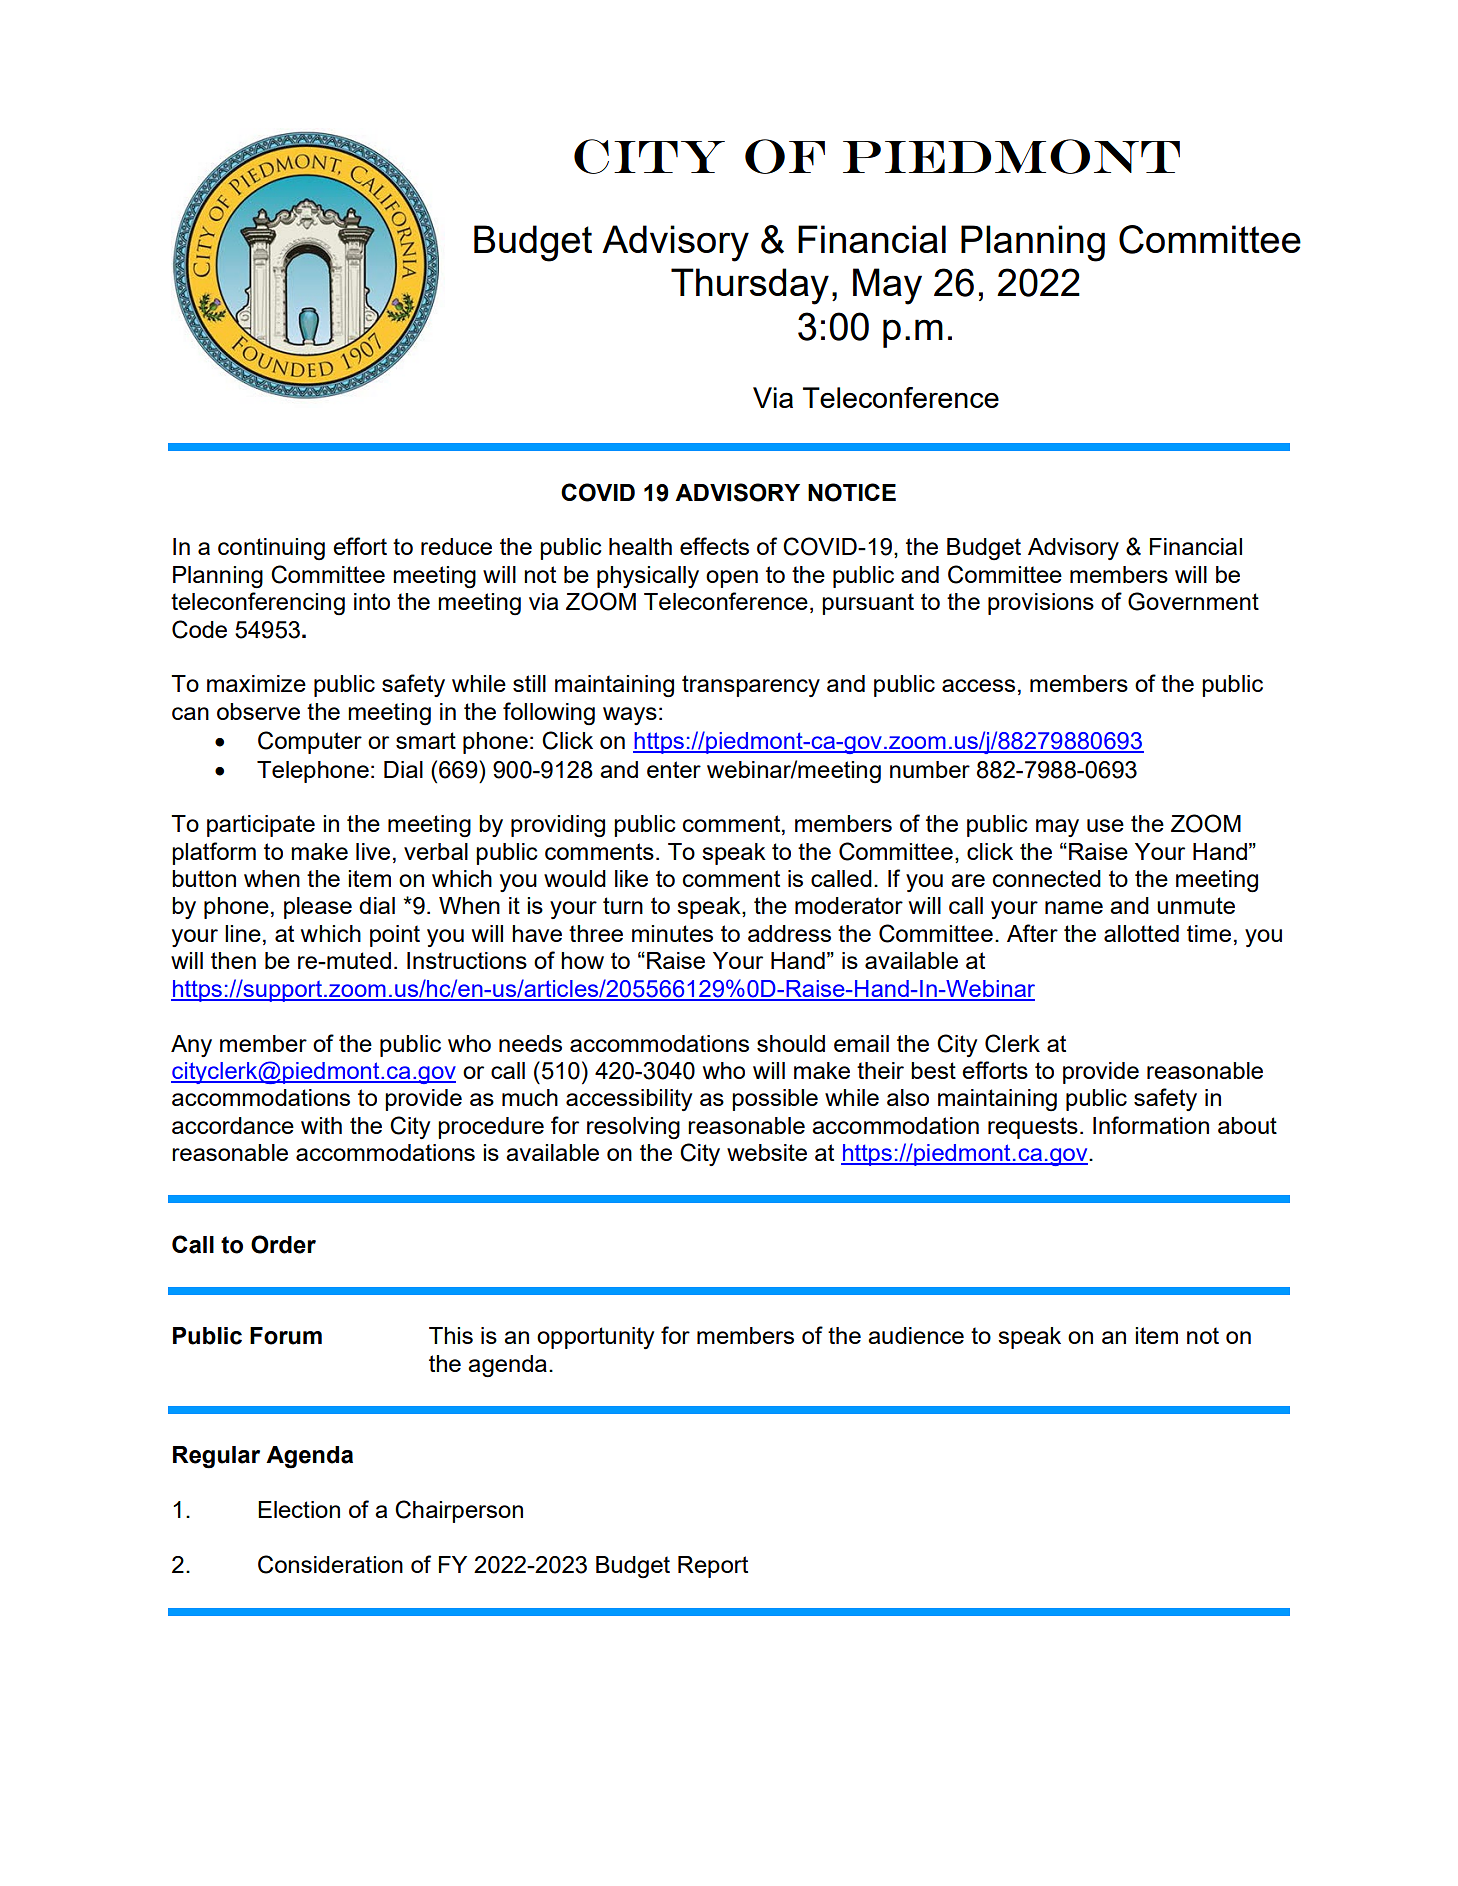 This page has width=1458, height=1886. Describe the element at coordinates (852, 492) in the page. I see `NOTICE` at that location.
